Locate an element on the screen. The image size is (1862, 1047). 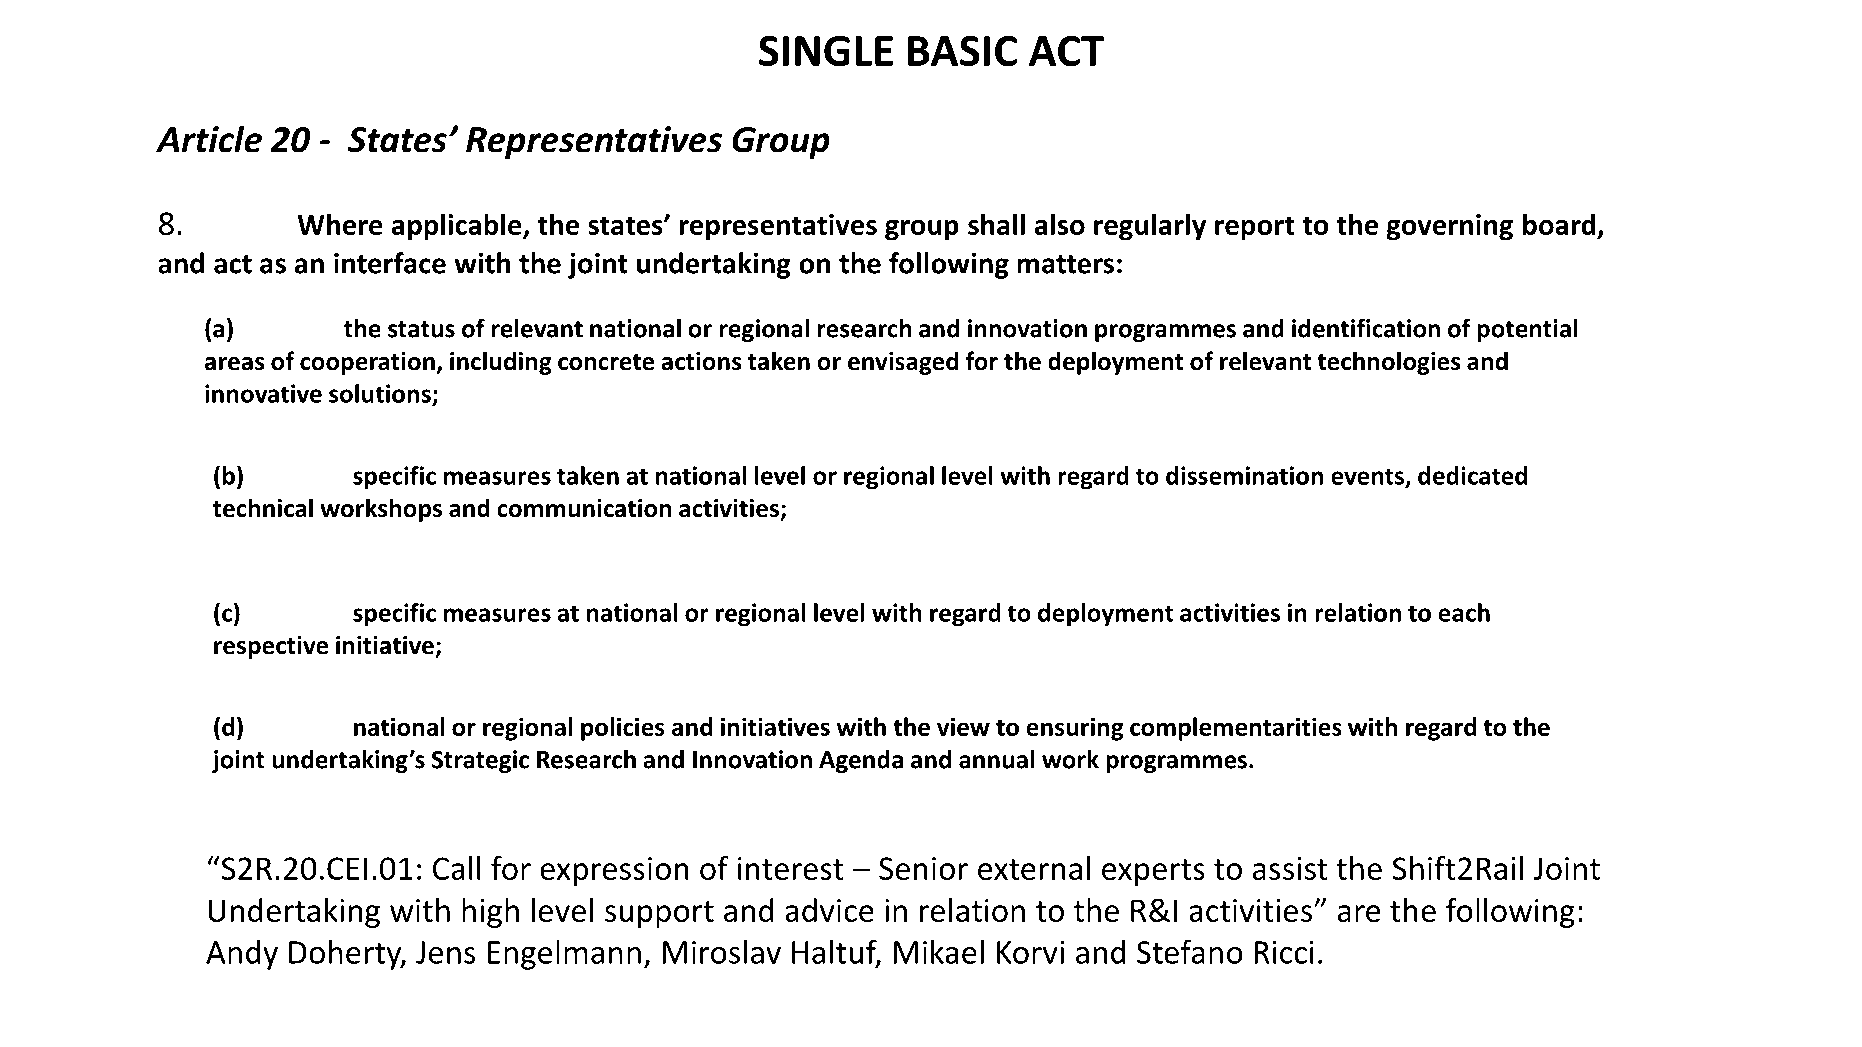
BASIC is located at coordinates (962, 51).
